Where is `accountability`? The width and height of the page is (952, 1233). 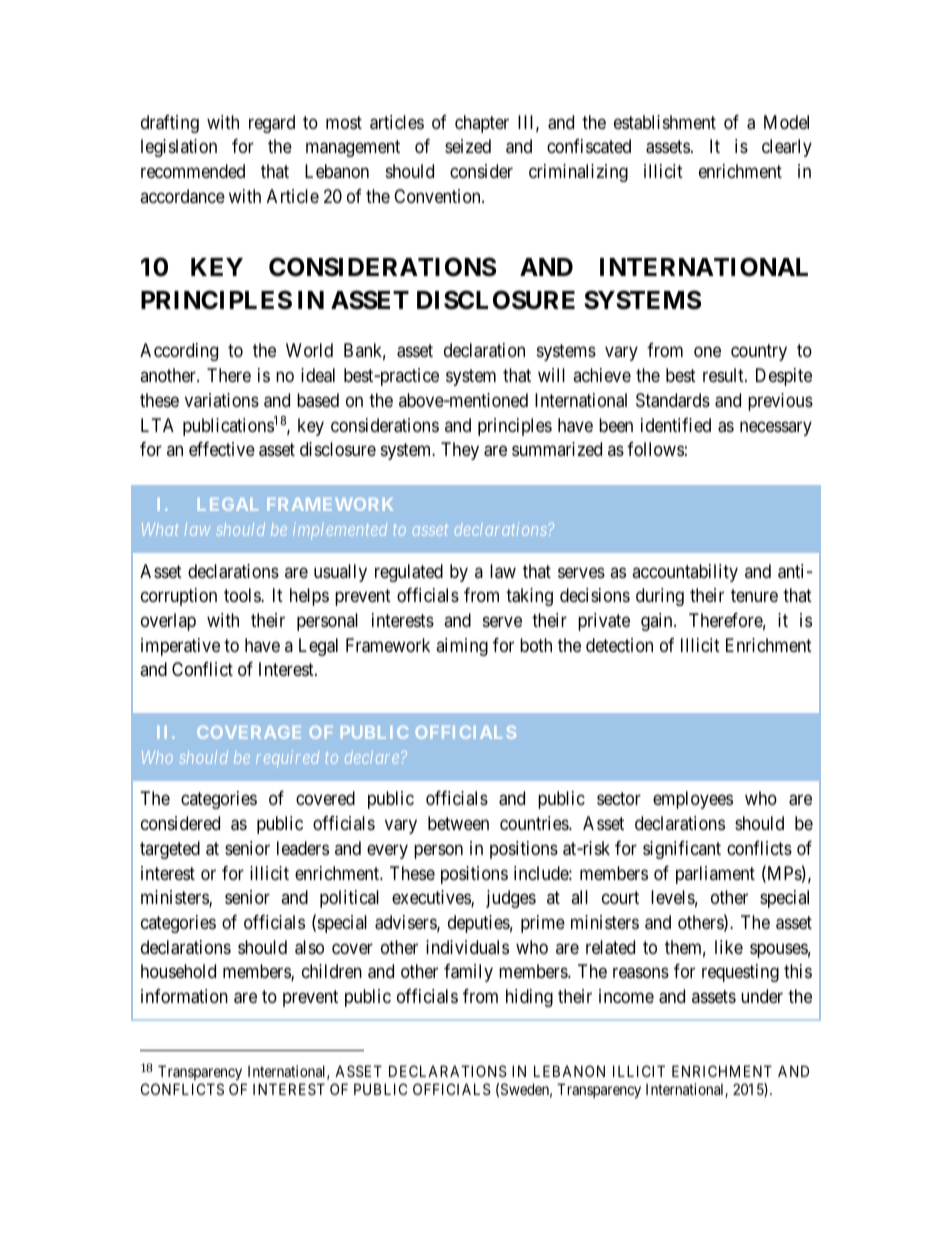
accountability is located at coordinates (685, 573).
